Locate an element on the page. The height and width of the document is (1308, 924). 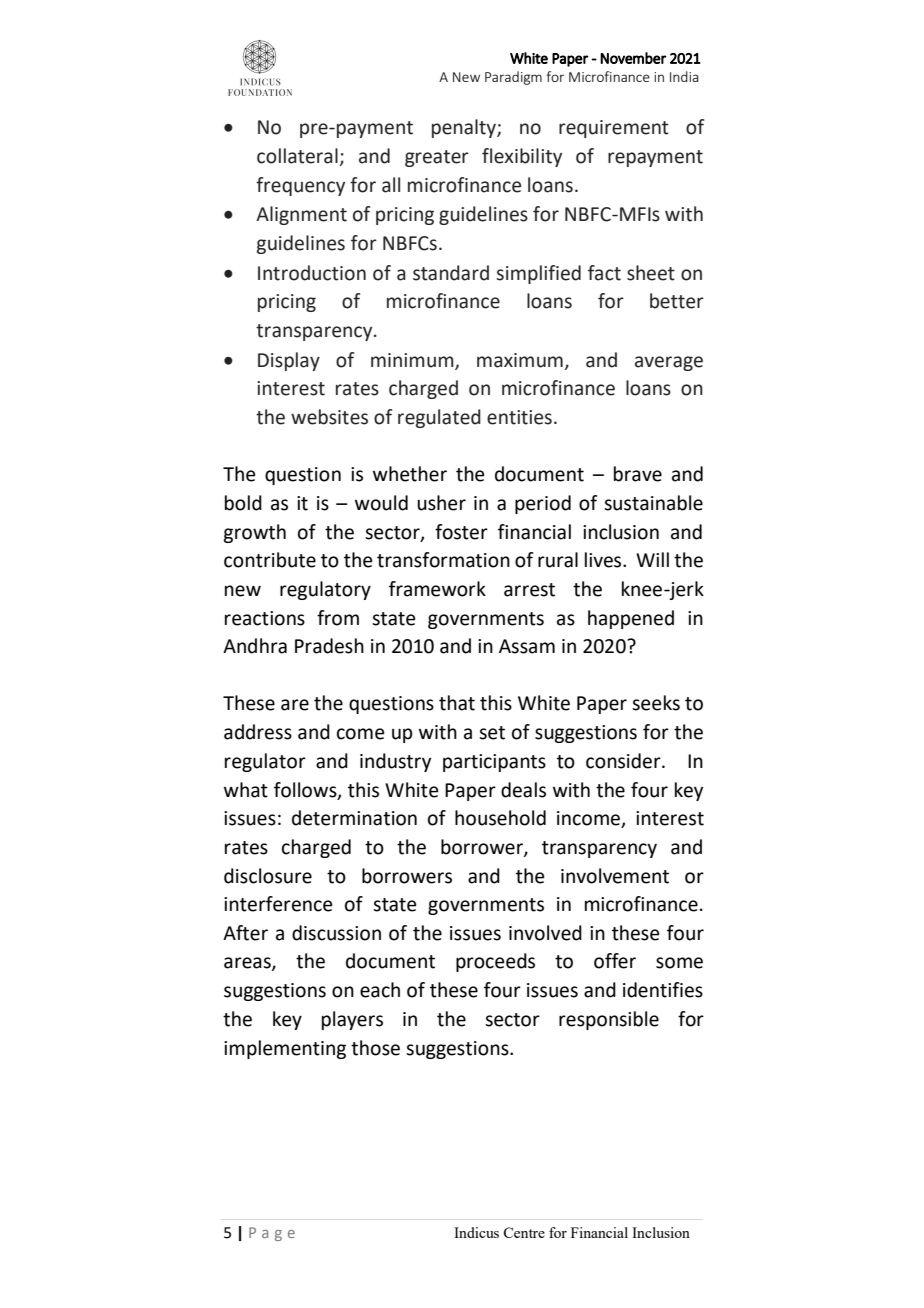
implementing is located at coordinates (285, 1049).
